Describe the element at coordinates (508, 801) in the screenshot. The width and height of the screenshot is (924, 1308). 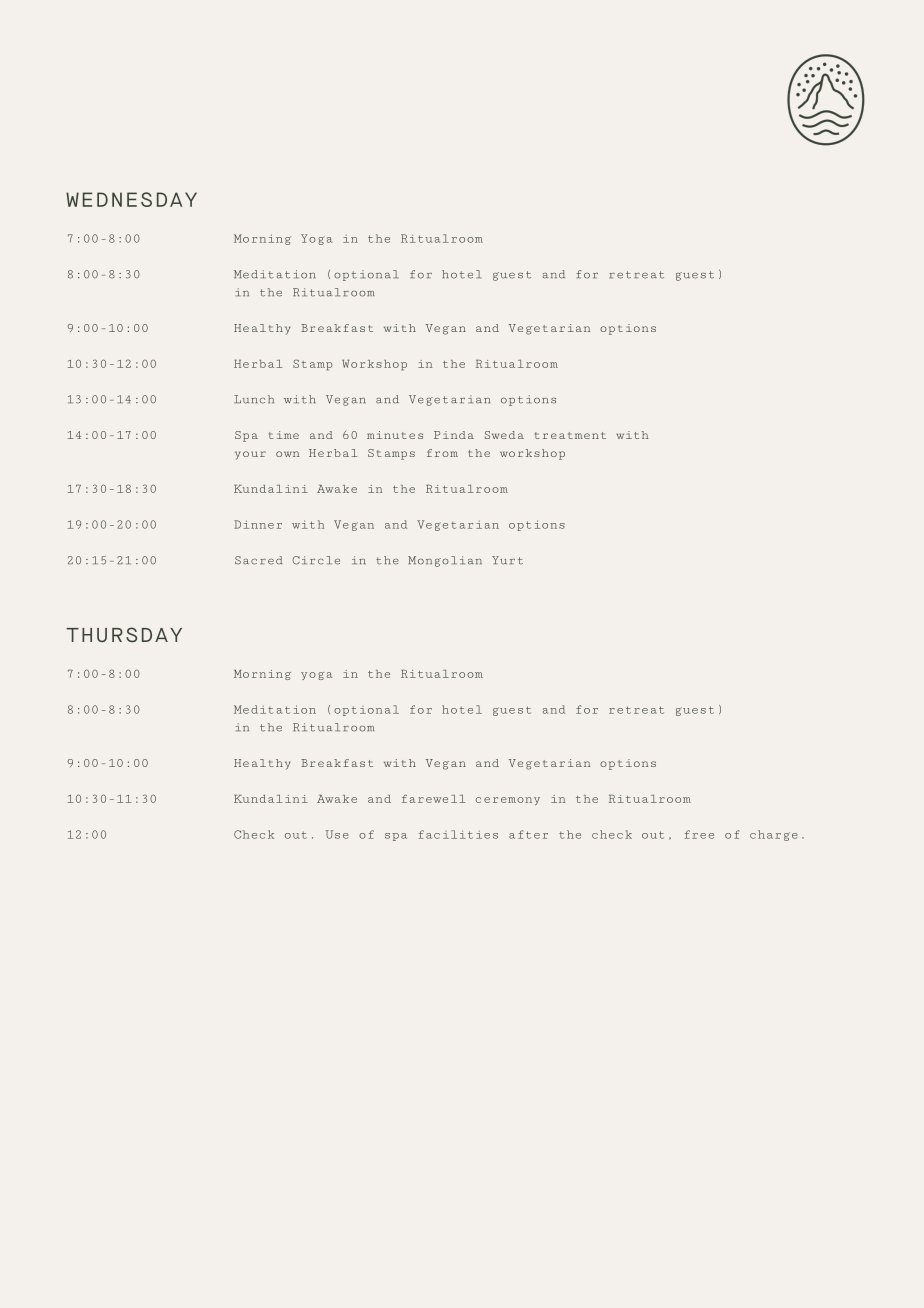
I see `ceremony` at that location.
